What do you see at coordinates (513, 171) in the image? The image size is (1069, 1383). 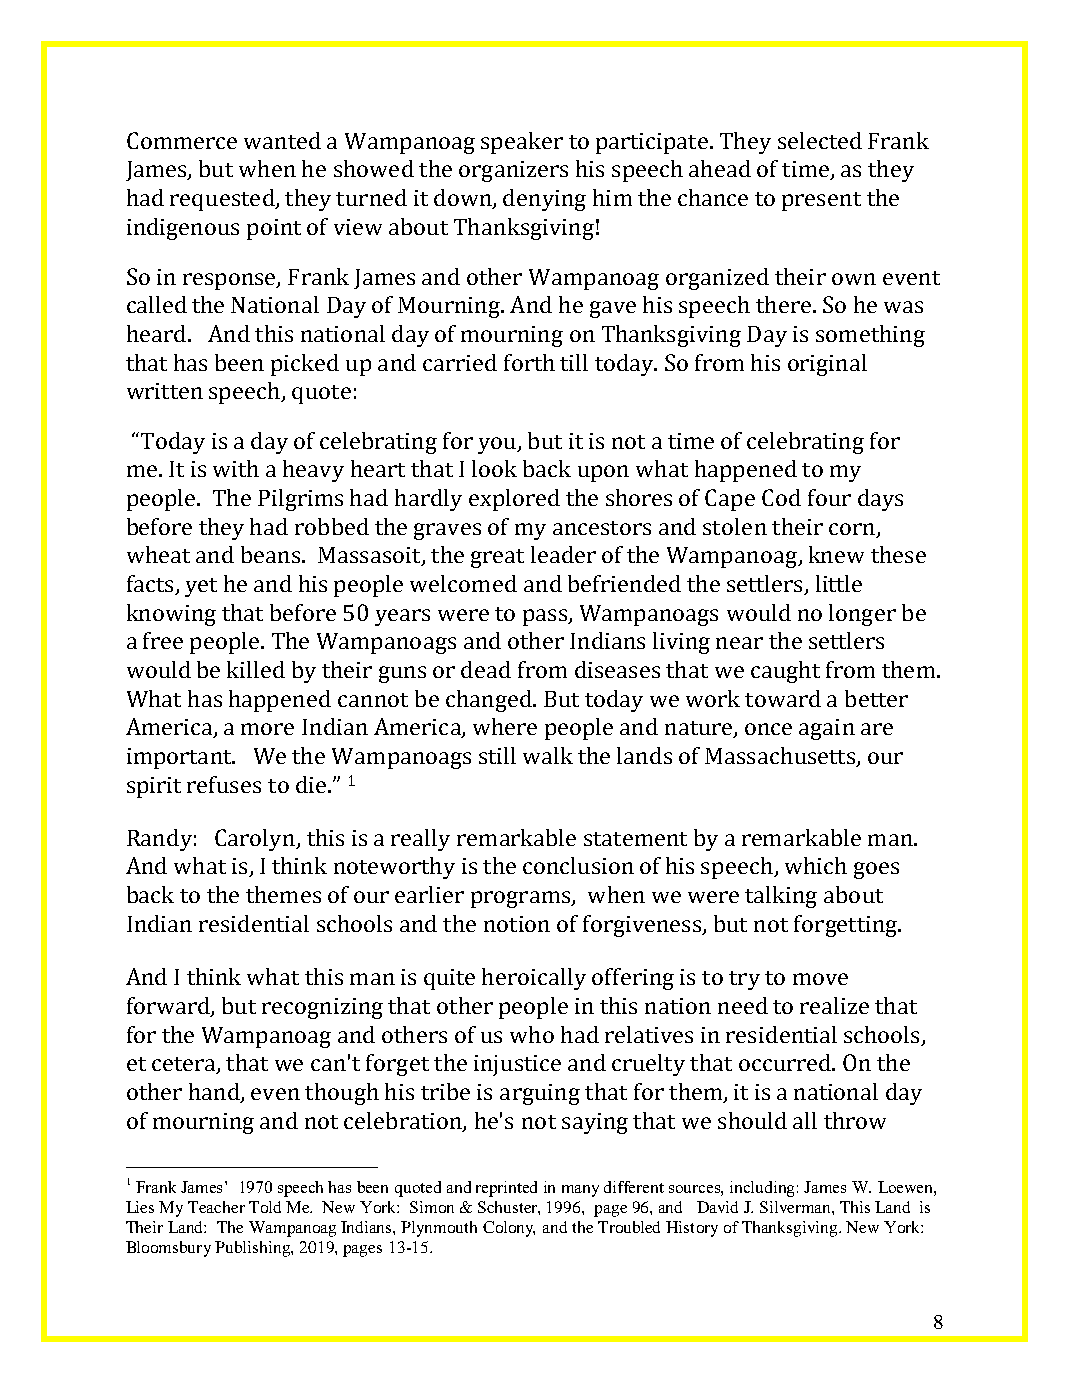 I see `organizers` at bounding box center [513, 171].
